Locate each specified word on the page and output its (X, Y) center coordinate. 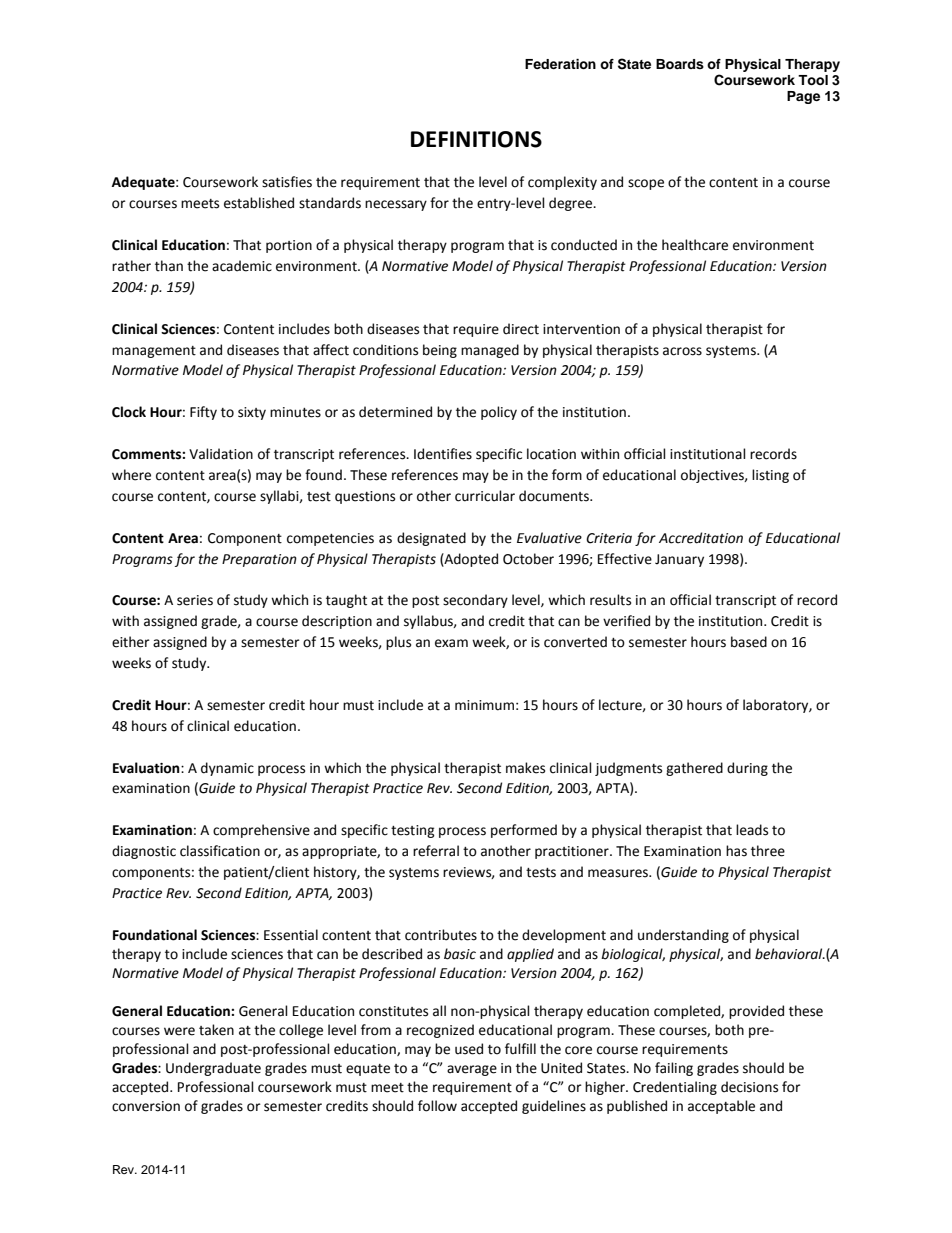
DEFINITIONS (476, 139)
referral (436, 851)
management (154, 352)
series (195, 600)
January (679, 560)
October (528, 559)
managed (490, 351)
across (682, 351)
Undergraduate (213, 1069)
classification (220, 851)
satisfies (287, 182)
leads (752, 830)
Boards (680, 64)
